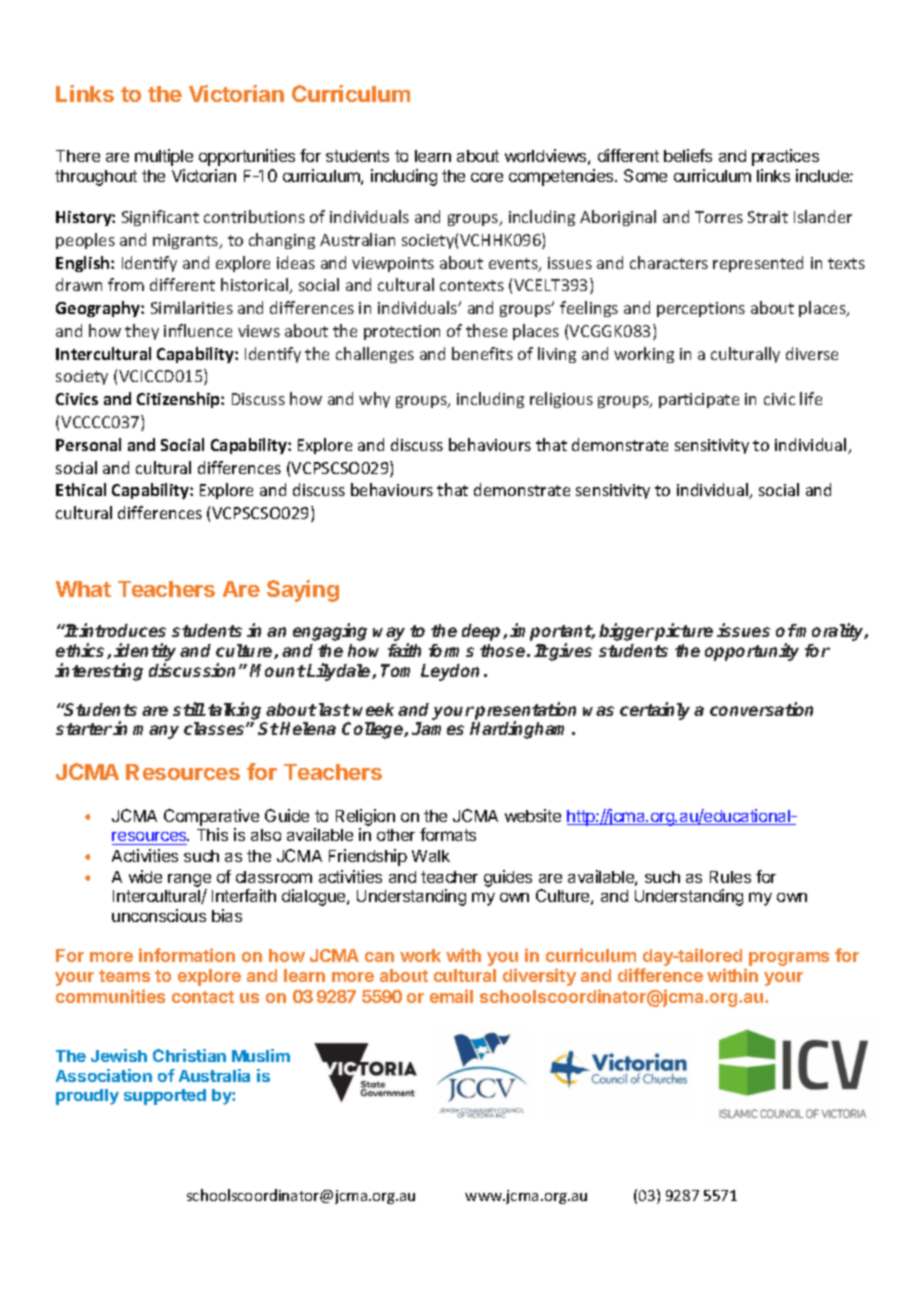  Describe the element at coordinates (487, 177) in the screenshot. I see `core` at that location.
